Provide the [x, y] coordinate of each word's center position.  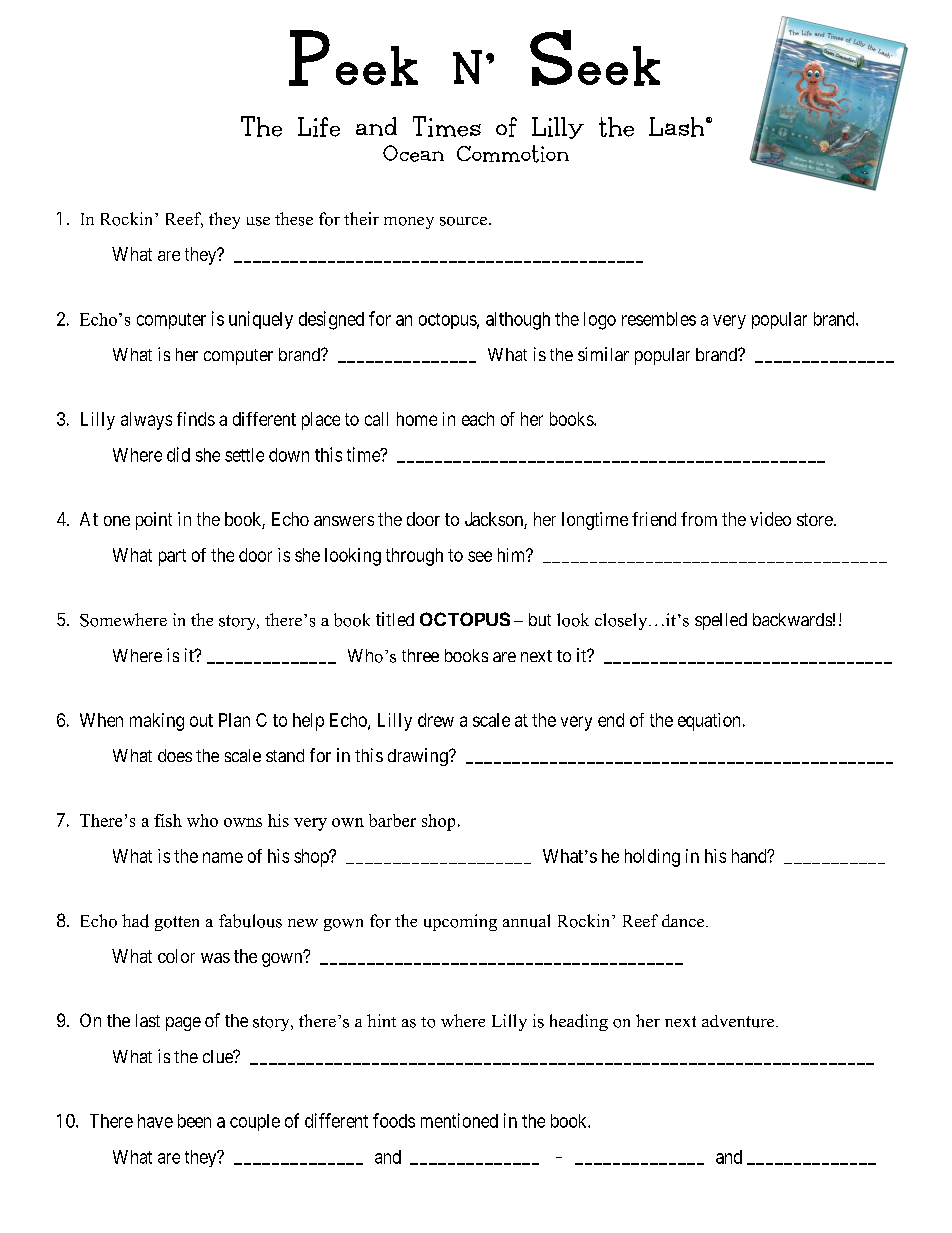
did [178, 454]
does [175, 755]
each [478, 419]
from [699, 519]
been [194, 1121]
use [258, 221]
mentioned [459, 1120]
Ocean [413, 153]
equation [709, 722]
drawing [419, 757]
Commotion [513, 154]
